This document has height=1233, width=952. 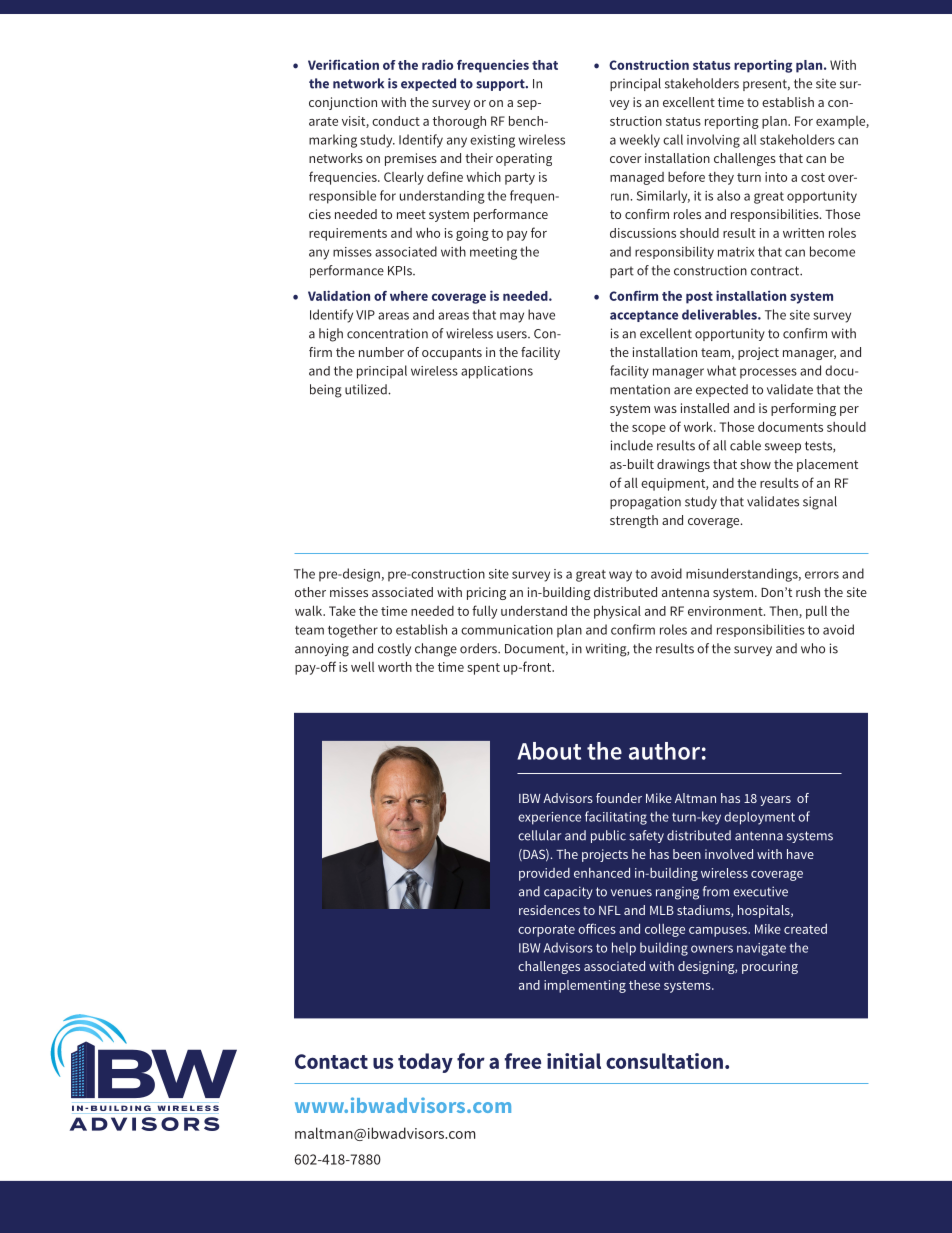 I want to click on Contact, so click(x=331, y=1061).
